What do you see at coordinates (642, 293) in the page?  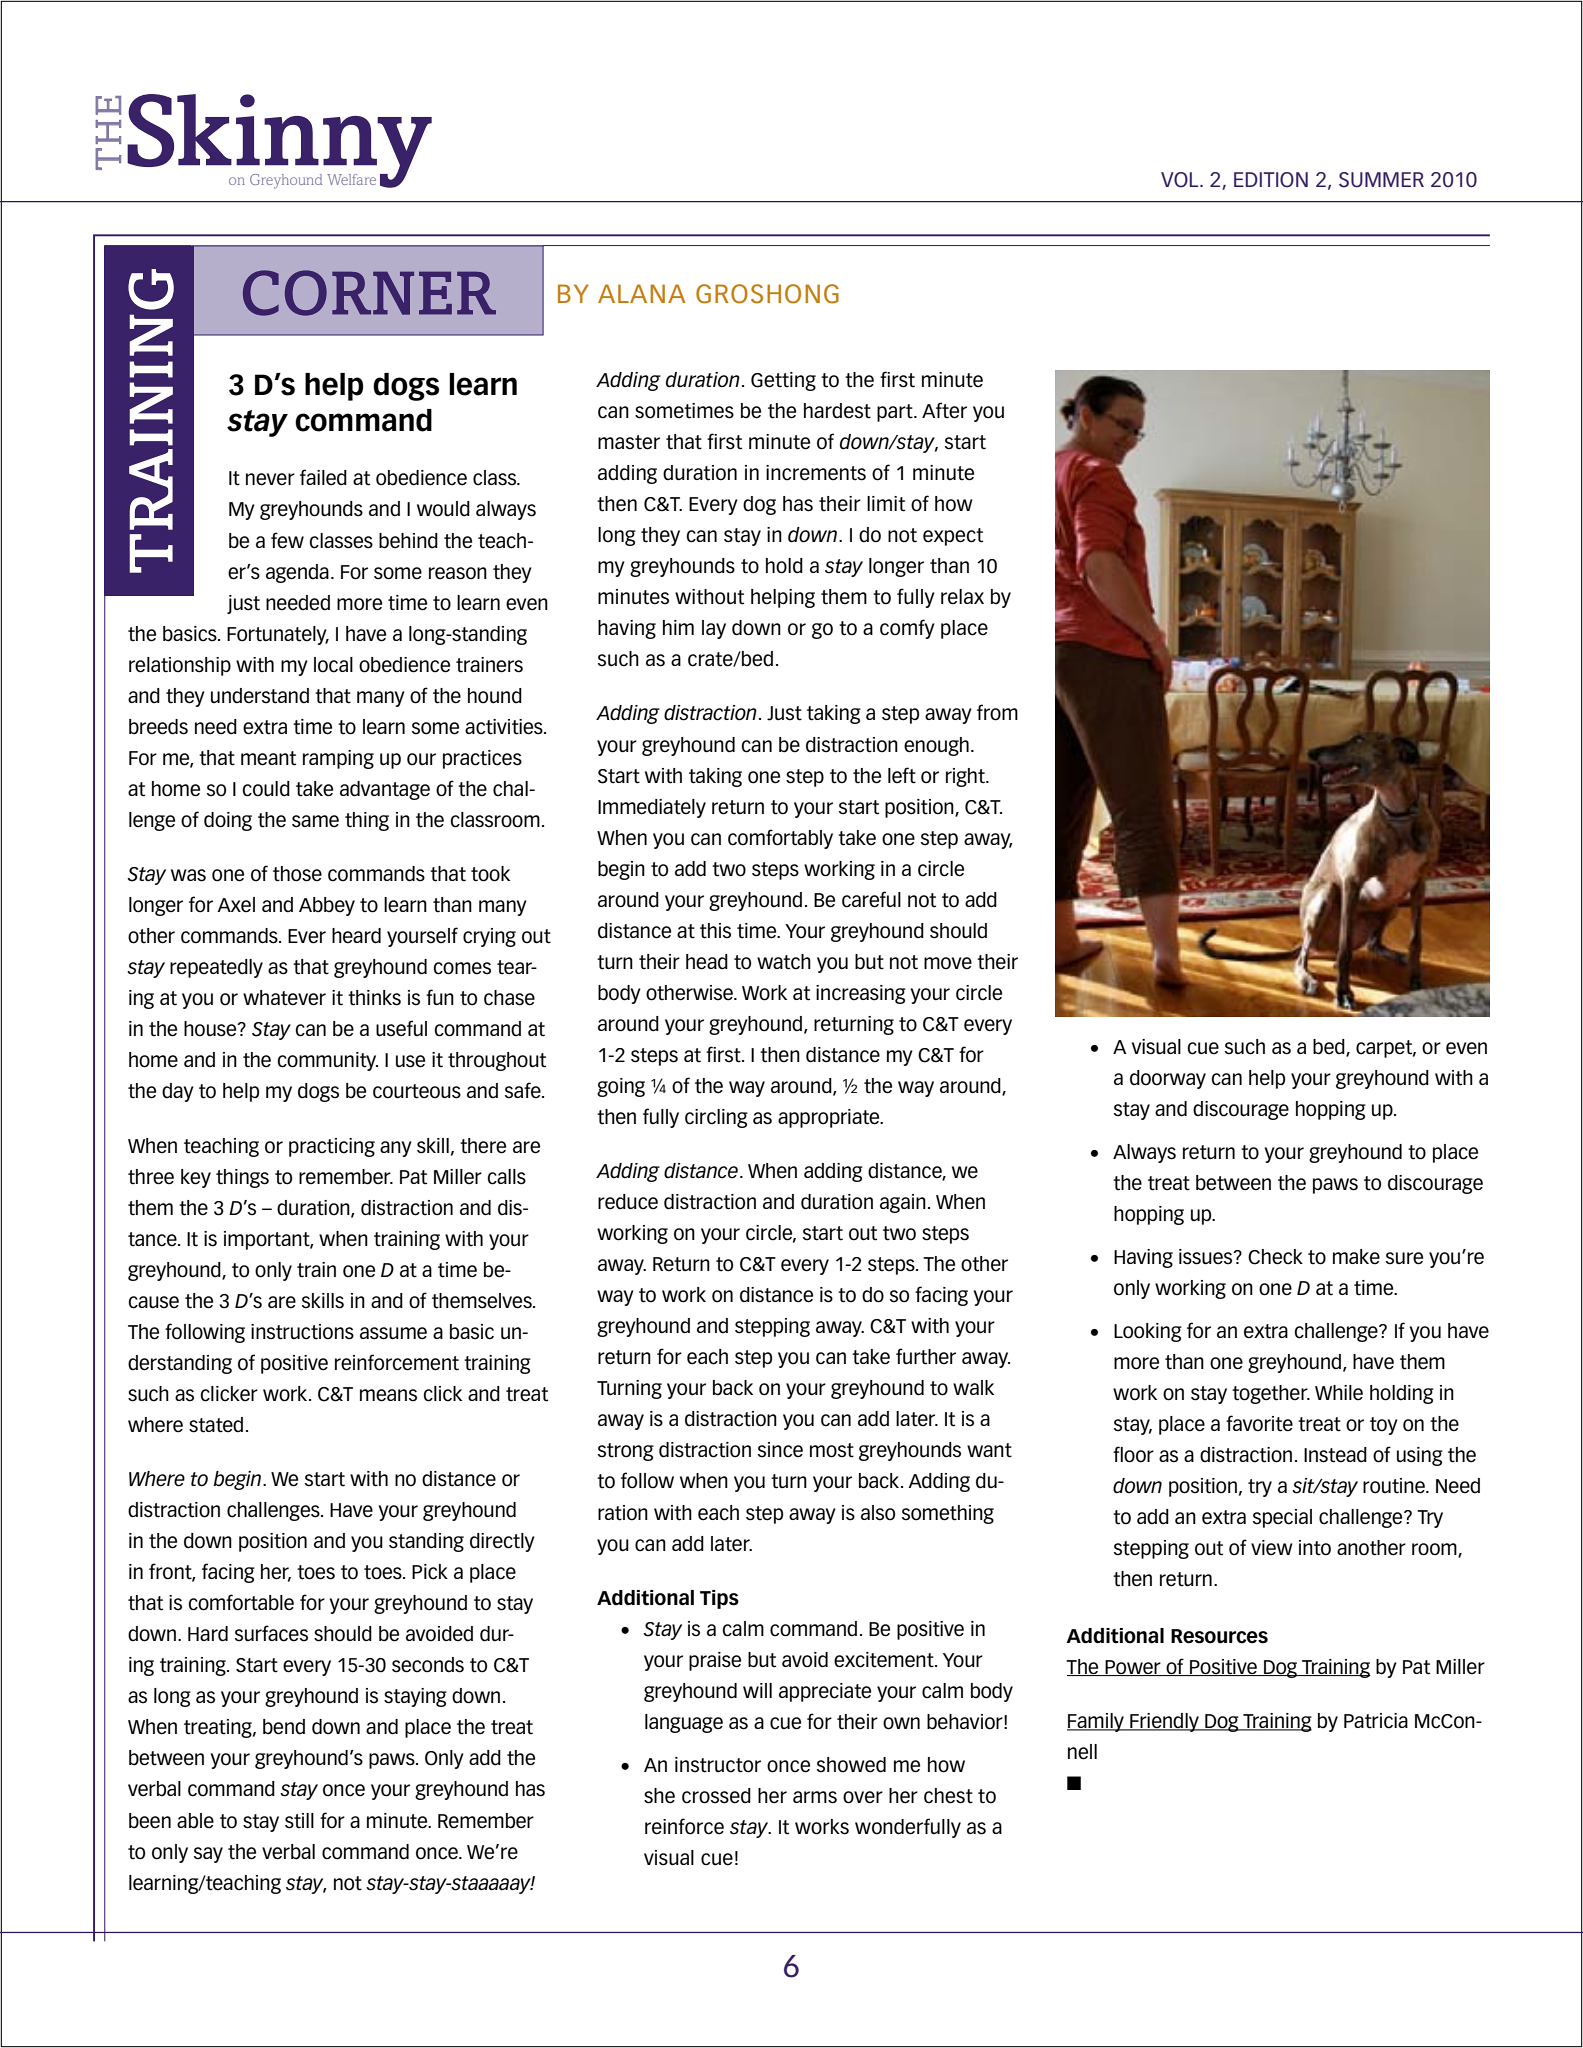 I see `alana` at bounding box center [642, 293].
